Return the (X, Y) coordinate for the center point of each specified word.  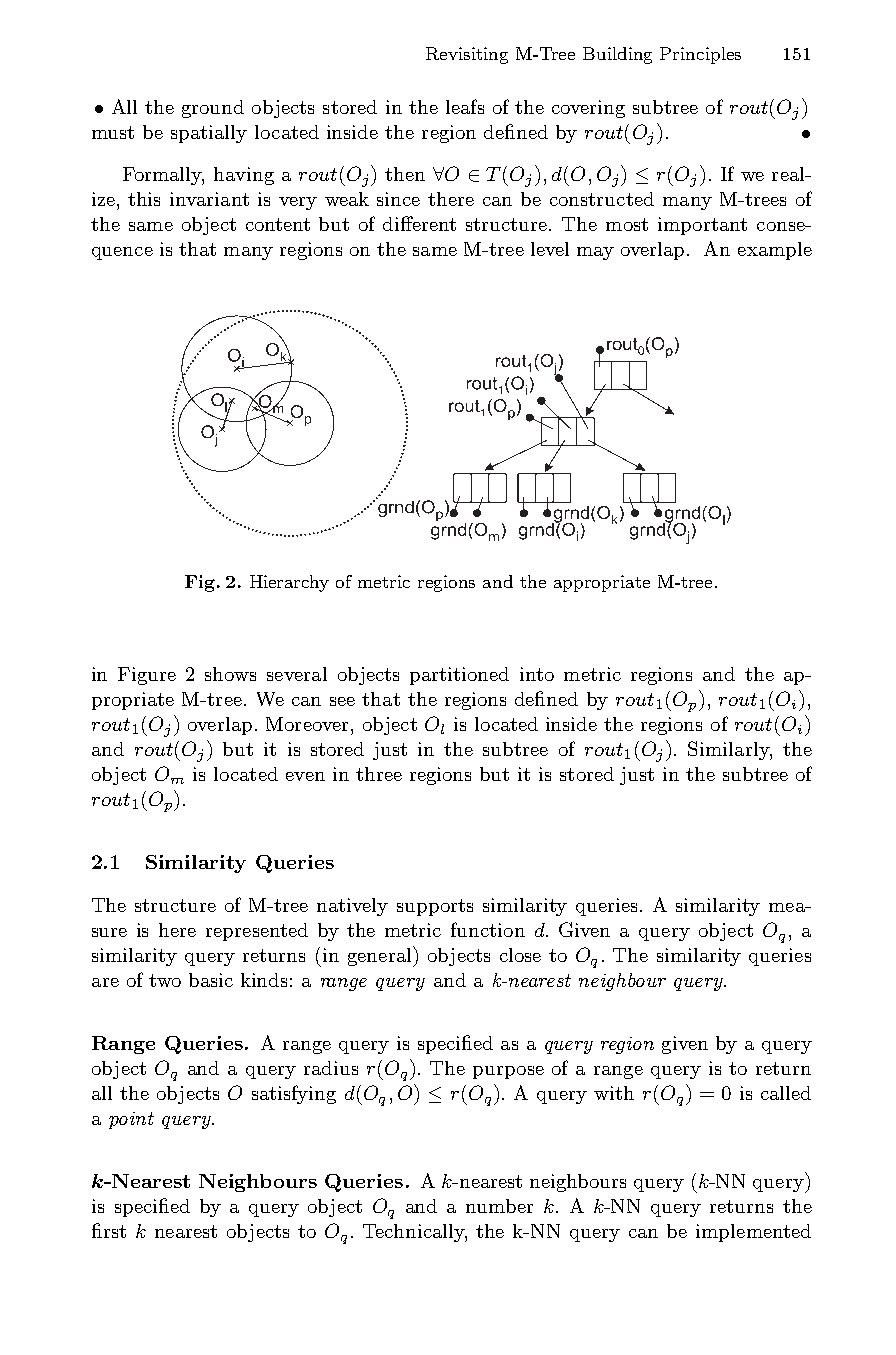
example (775, 251)
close (520, 955)
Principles (700, 55)
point (131, 1120)
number (499, 1206)
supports (435, 907)
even (305, 776)
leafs (465, 106)
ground (213, 109)
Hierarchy (289, 583)
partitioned (459, 676)
